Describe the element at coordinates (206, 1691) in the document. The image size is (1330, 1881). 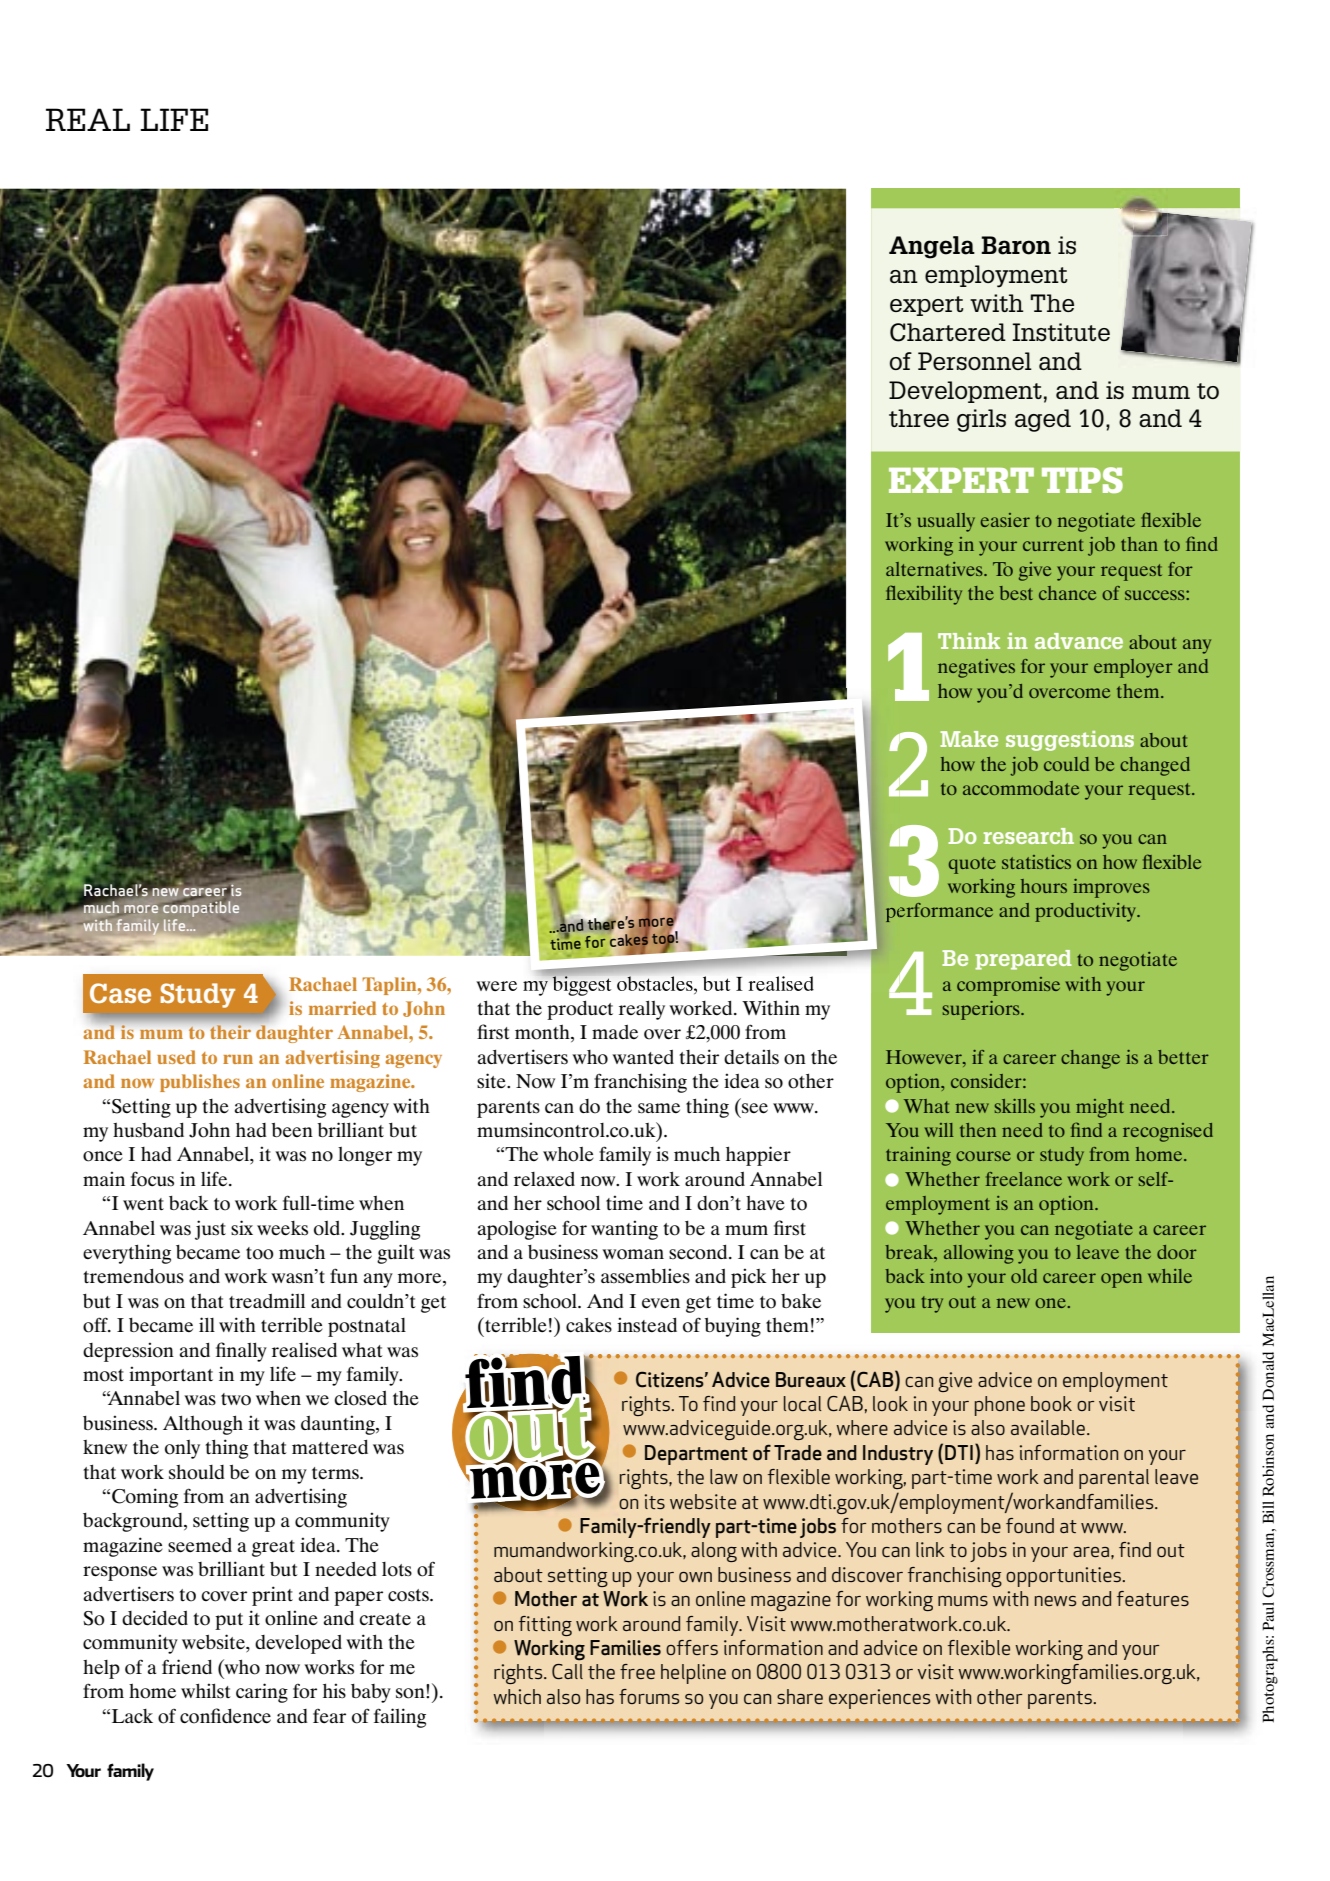
I see `whilst` at that location.
